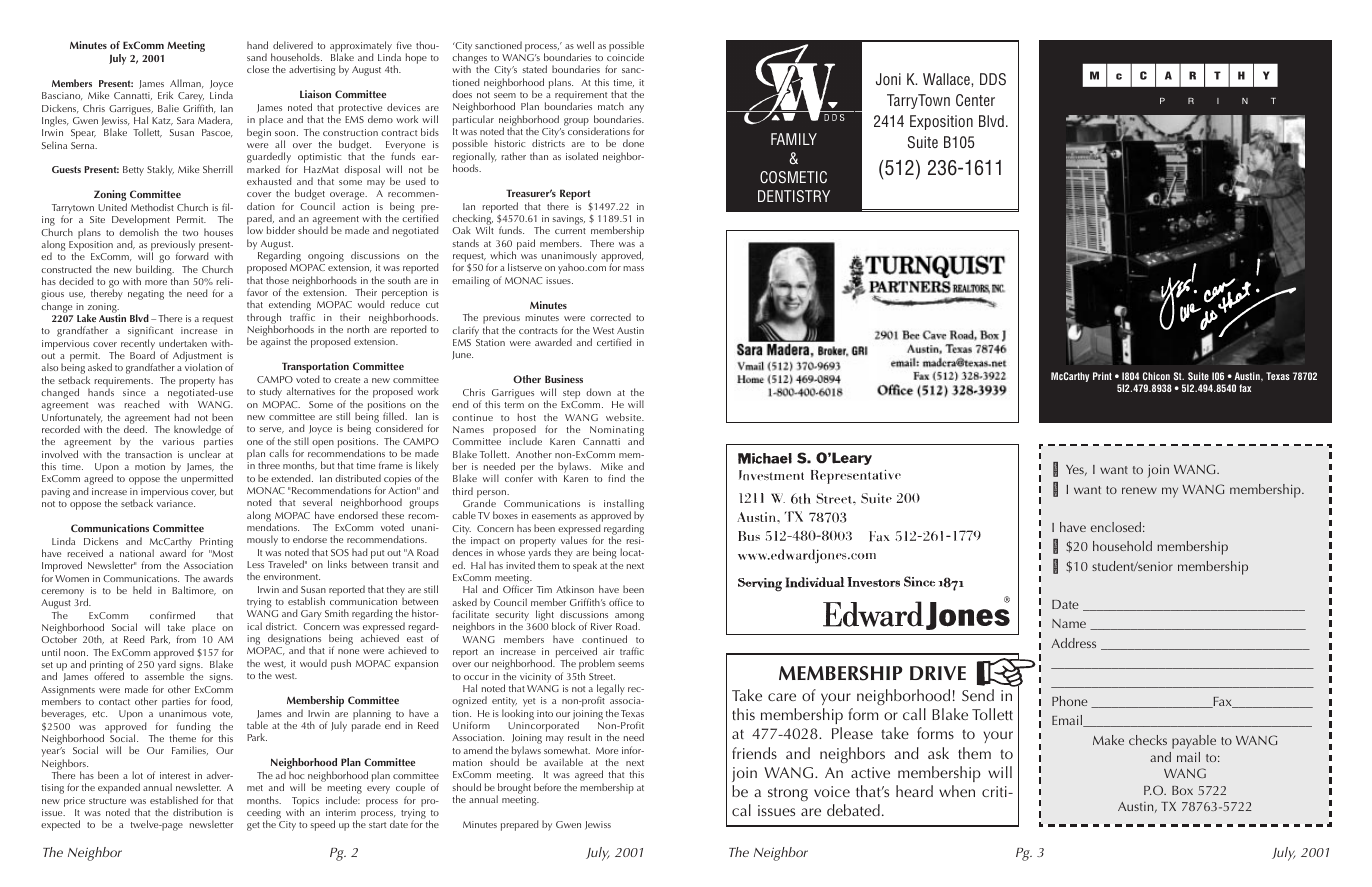 The width and height of the page is (1372, 887). What do you see at coordinates (1139, 490) in the page?
I see `renew` at bounding box center [1139, 490].
